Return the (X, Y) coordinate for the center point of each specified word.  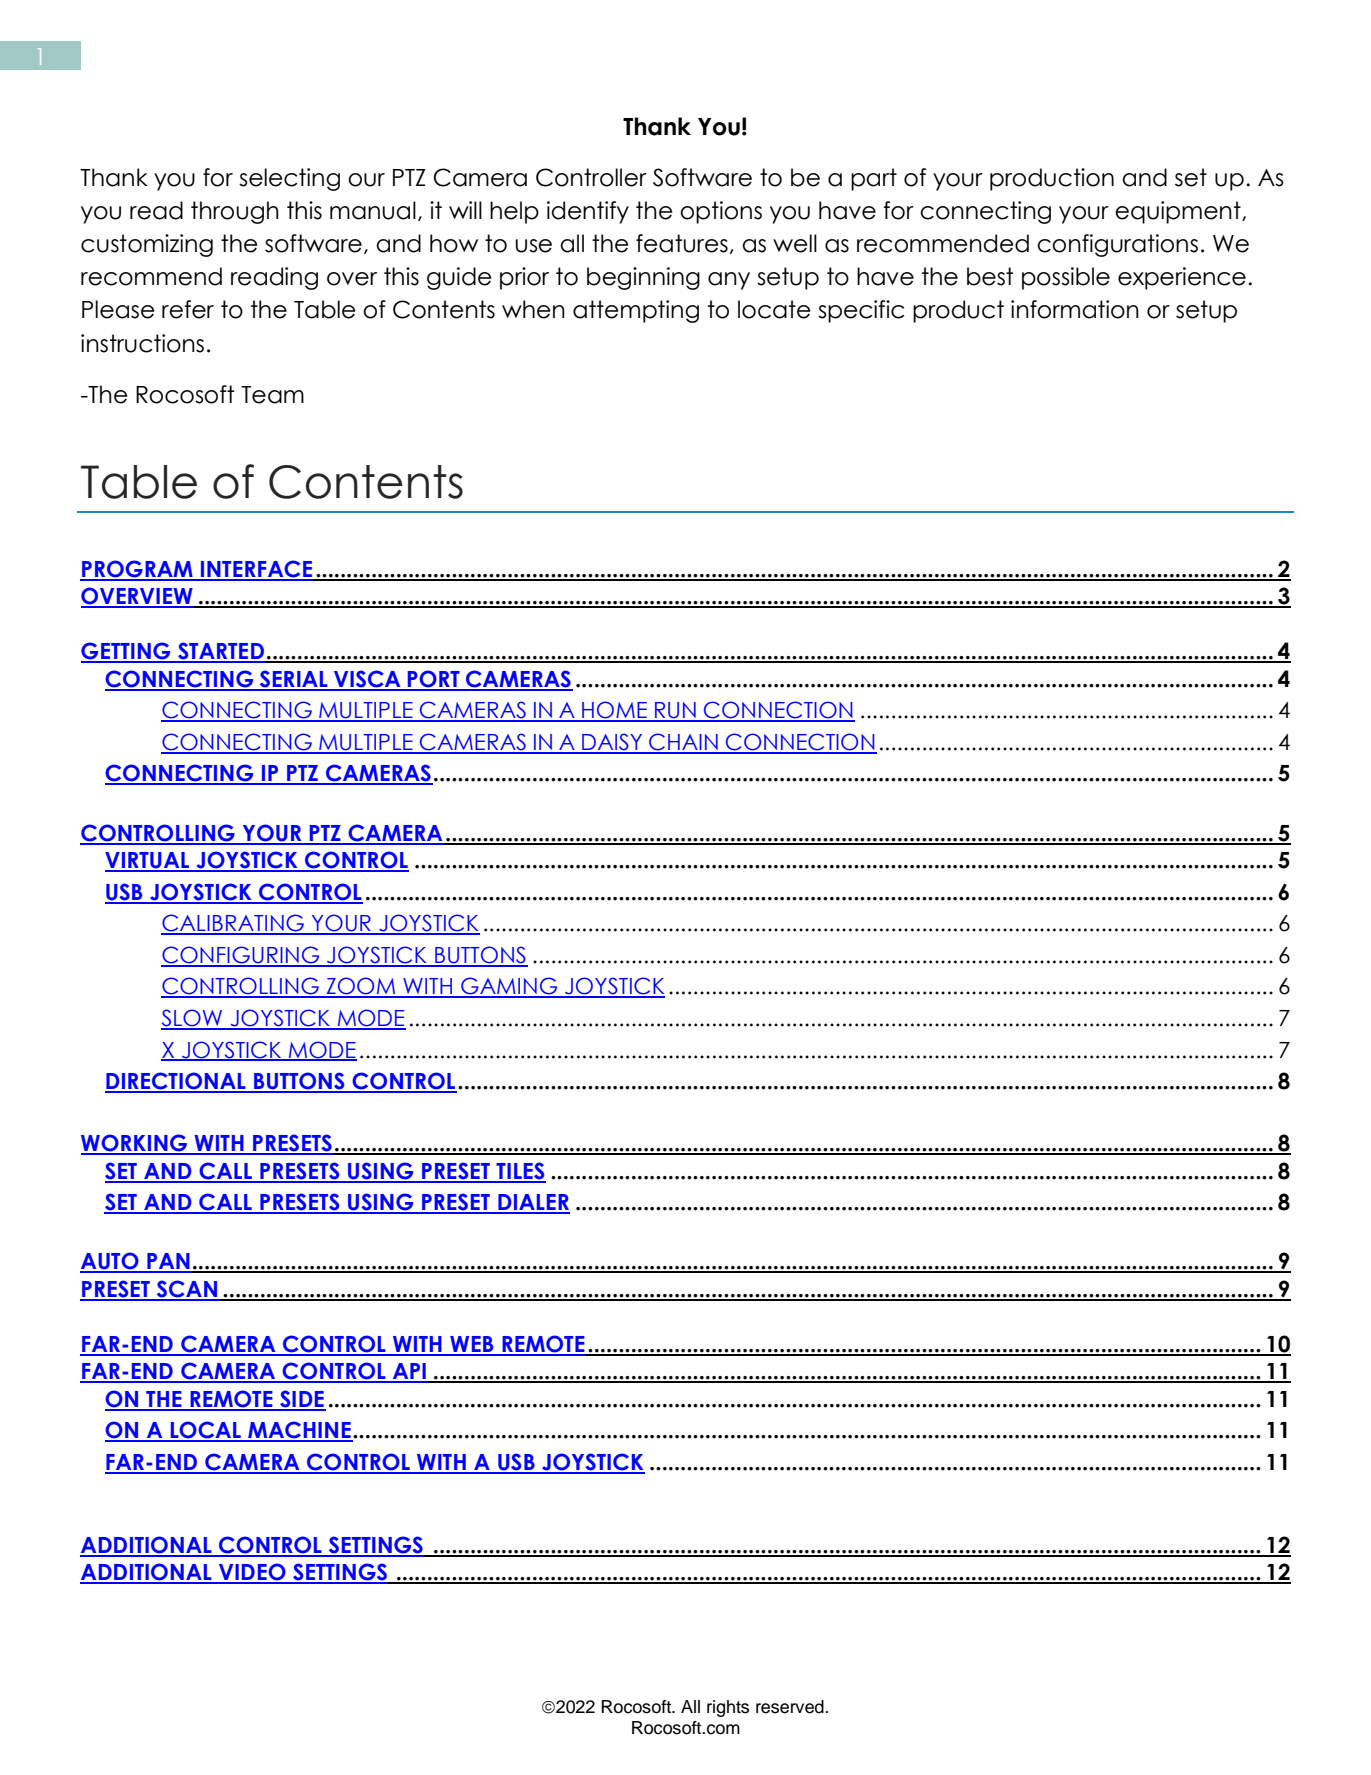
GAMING (509, 987)
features (682, 243)
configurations (1117, 245)
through (235, 212)
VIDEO (252, 1573)
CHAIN (683, 743)
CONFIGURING (241, 956)
